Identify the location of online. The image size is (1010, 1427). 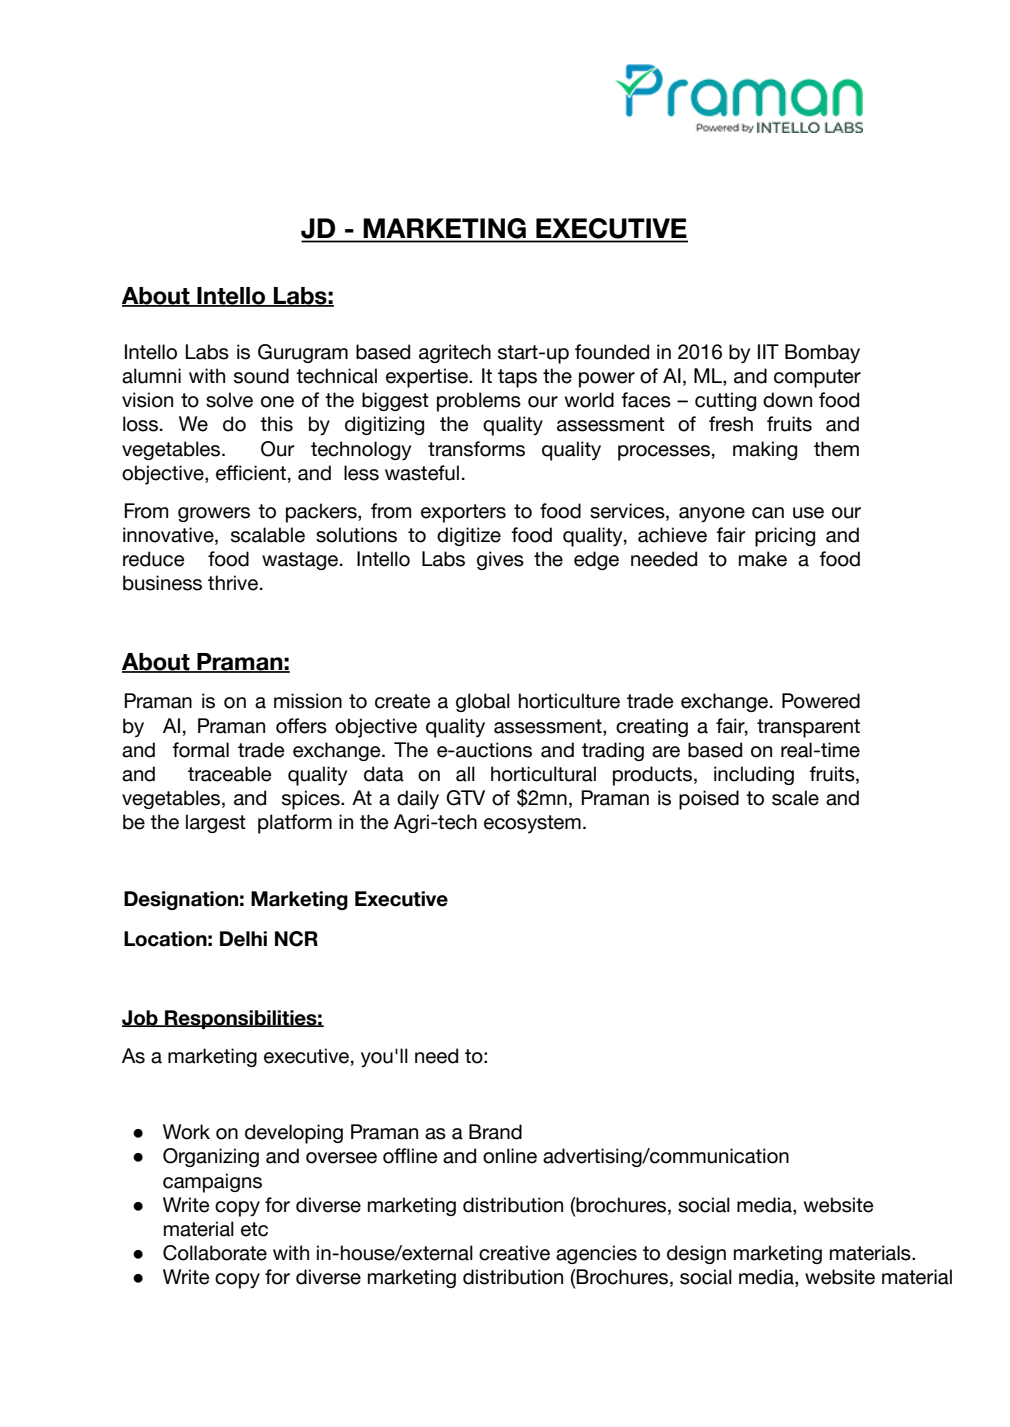
(510, 1156).
